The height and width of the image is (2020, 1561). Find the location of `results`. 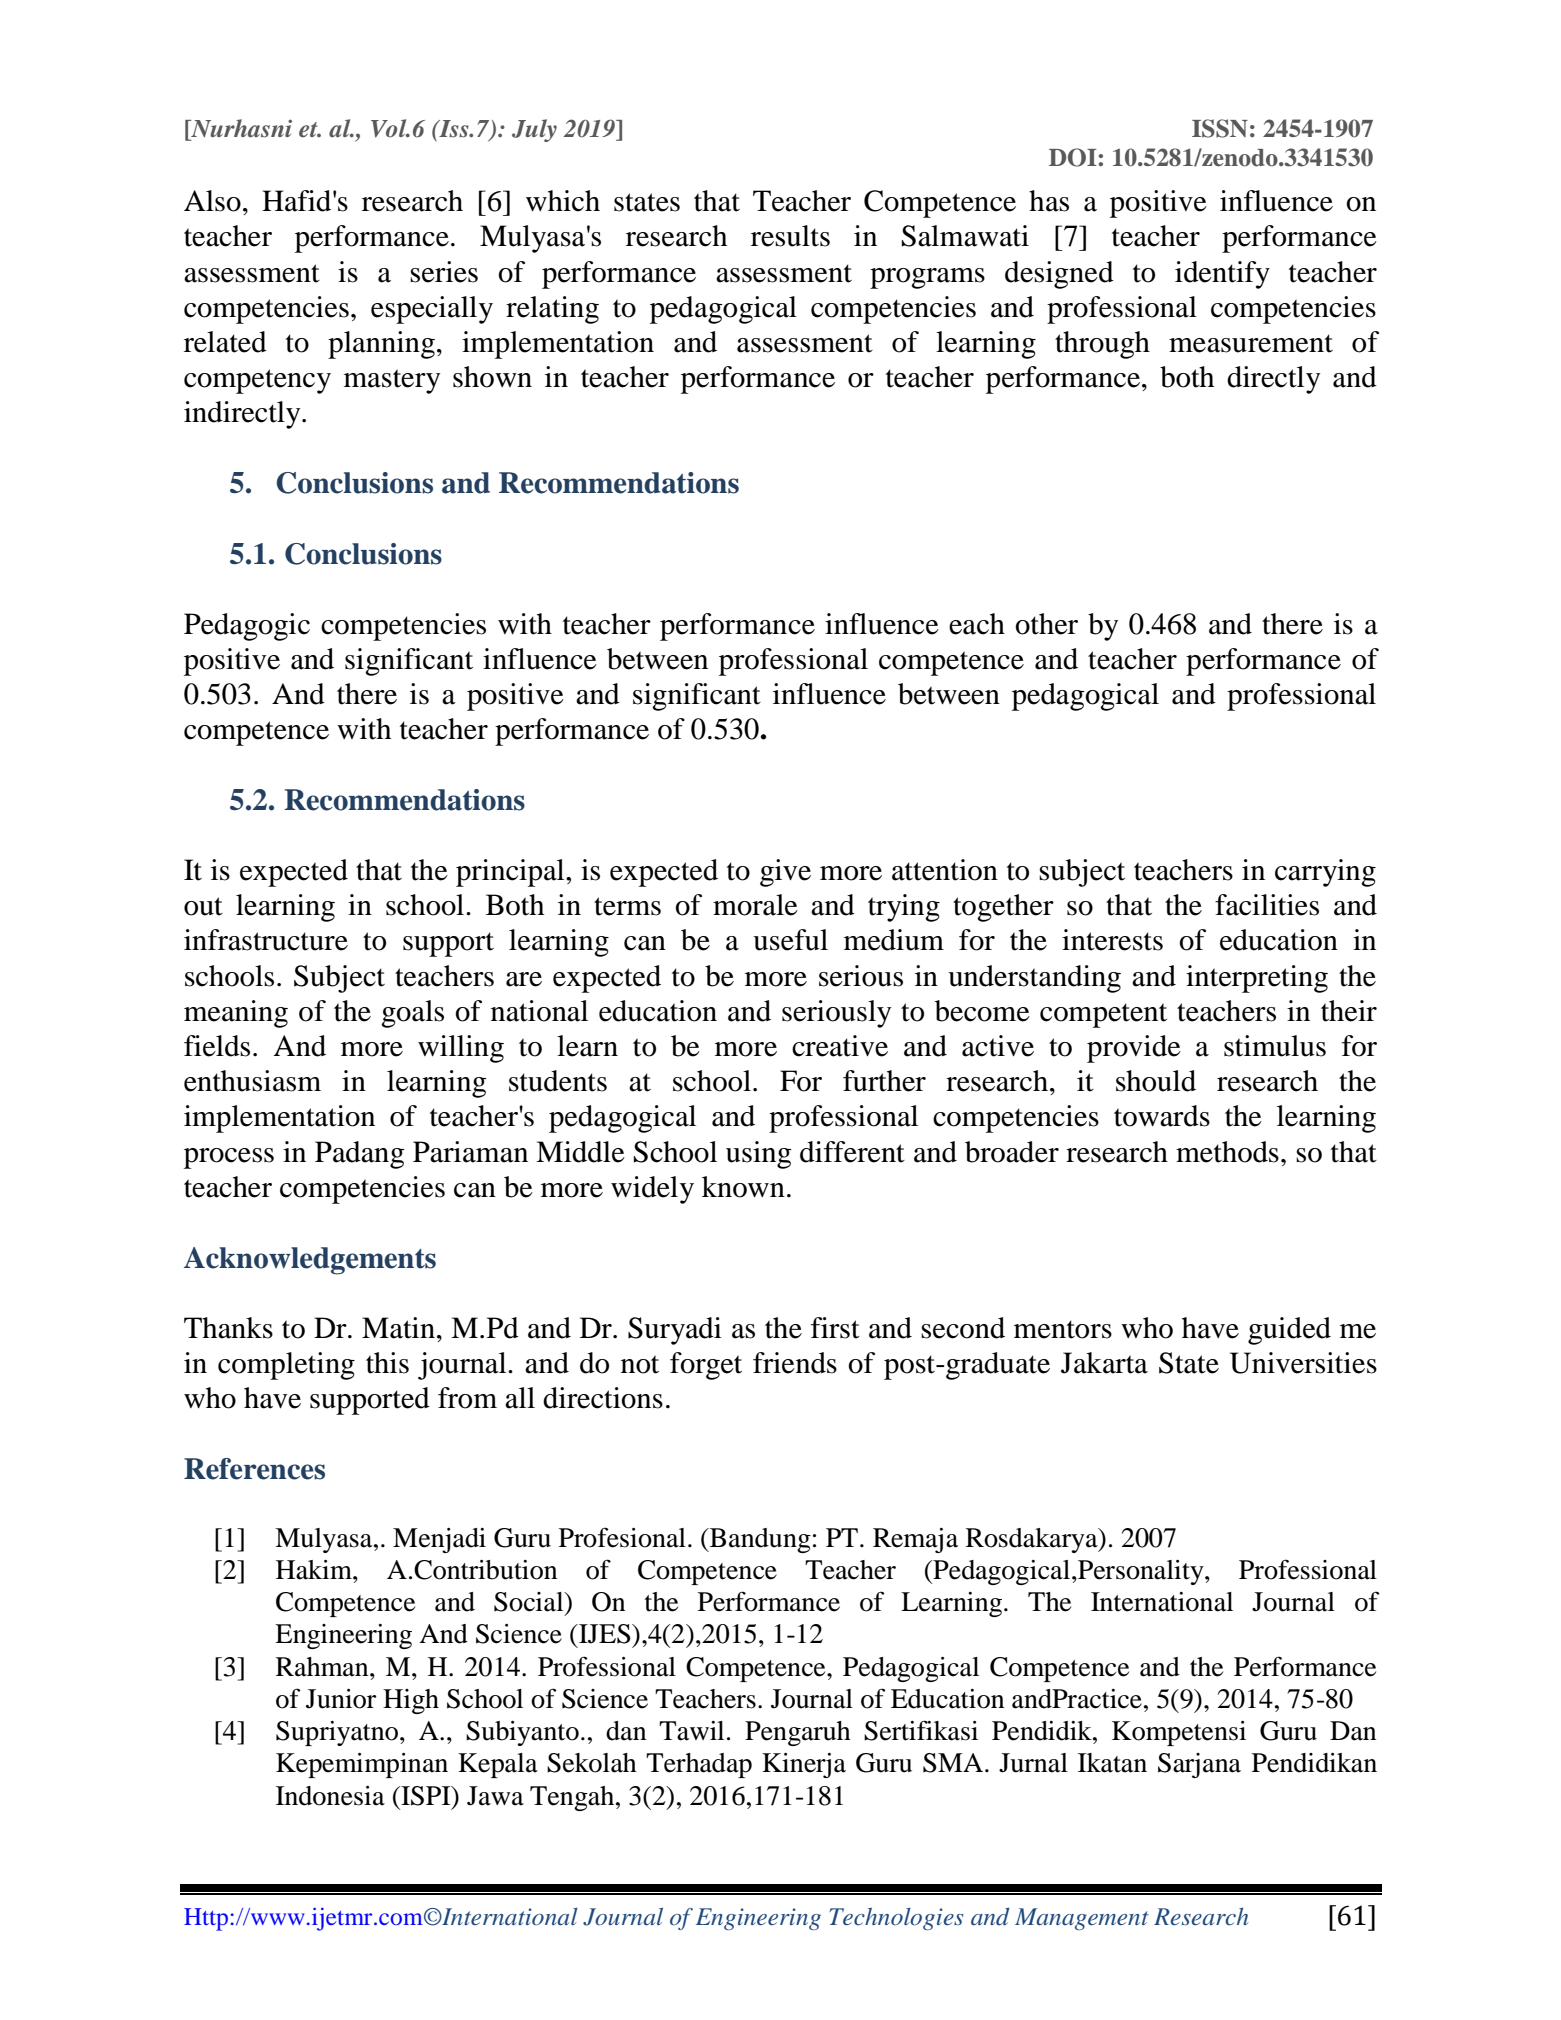

results is located at coordinates (790, 236).
